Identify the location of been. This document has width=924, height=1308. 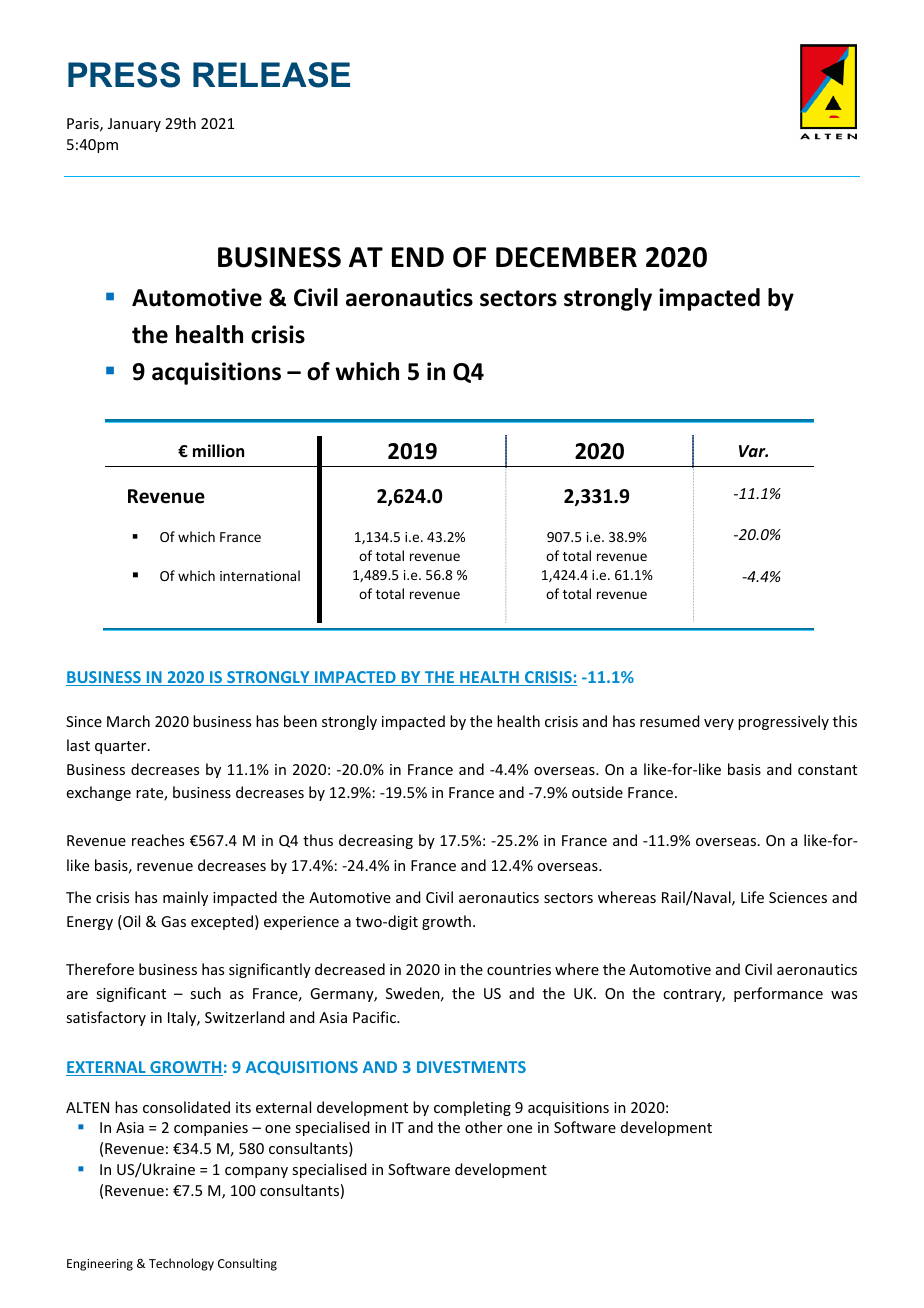
(300, 721).
